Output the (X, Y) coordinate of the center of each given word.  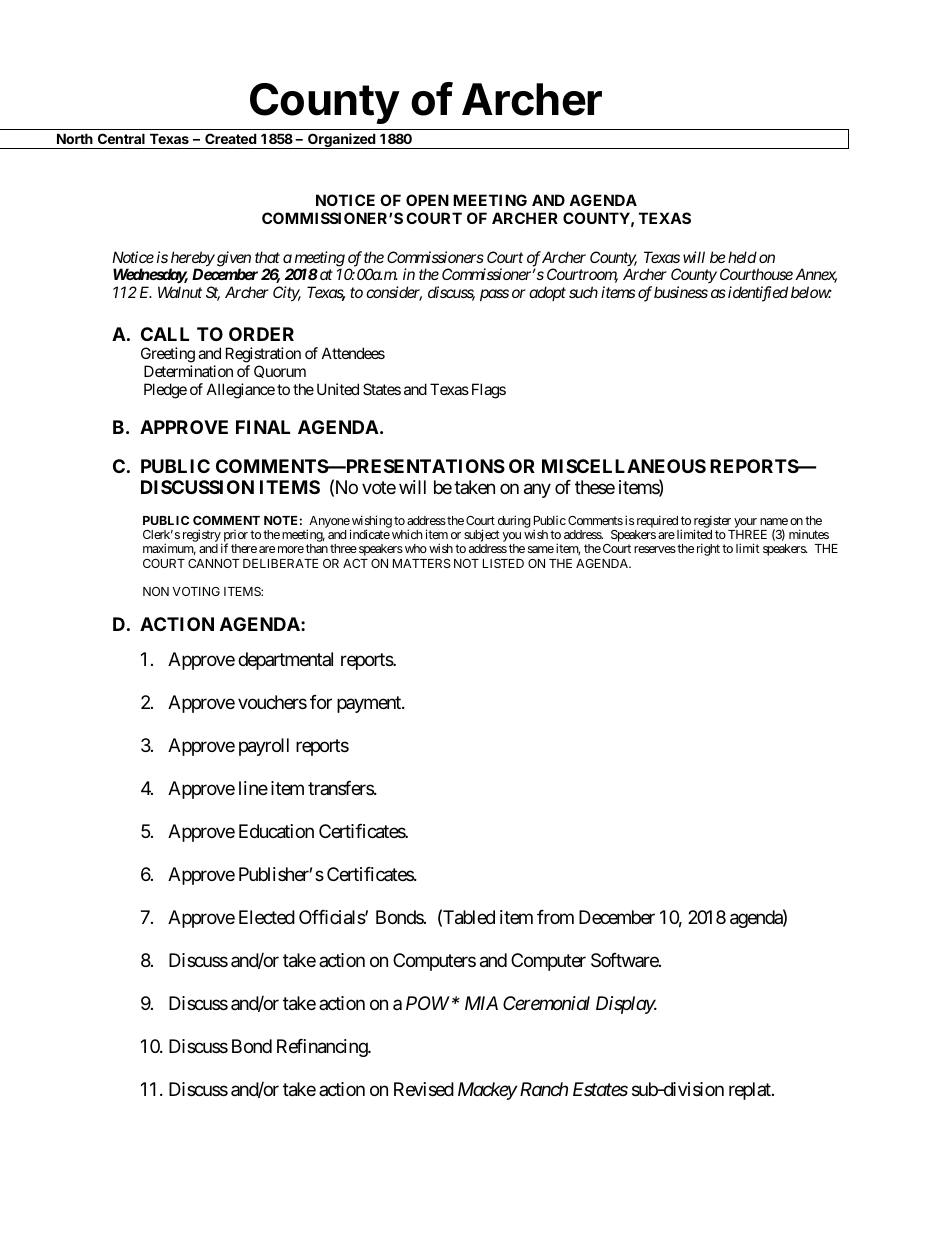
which (407, 534)
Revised (424, 1089)
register (712, 522)
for (321, 702)
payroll (264, 747)
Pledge (165, 391)
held (742, 257)
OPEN (427, 200)
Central (121, 138)
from (555, 917)
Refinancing (323, 1048)
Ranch (542, 1089)
